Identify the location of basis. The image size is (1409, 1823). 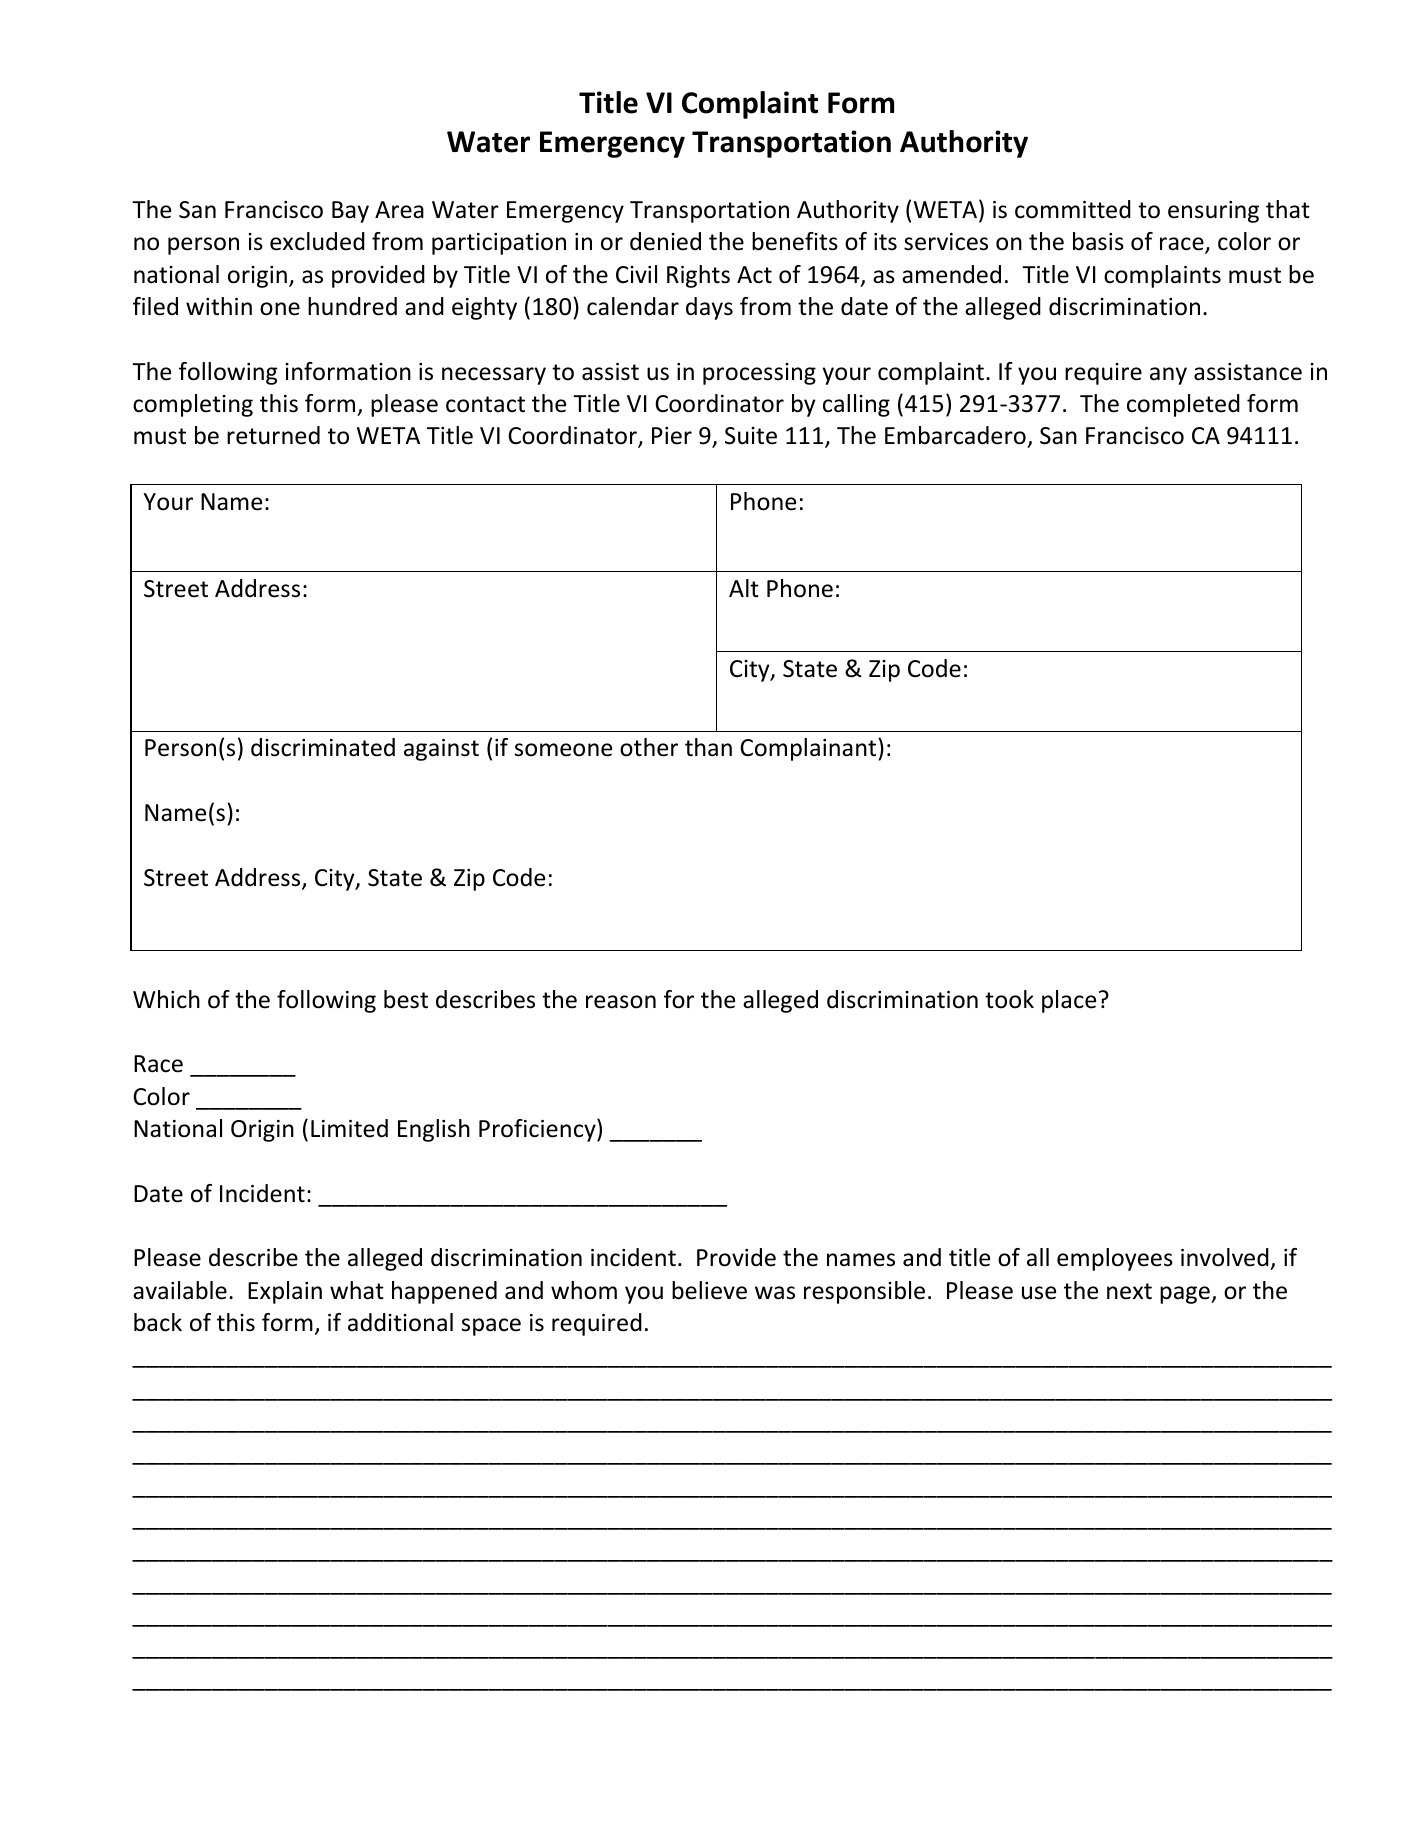
(1098, 241).
